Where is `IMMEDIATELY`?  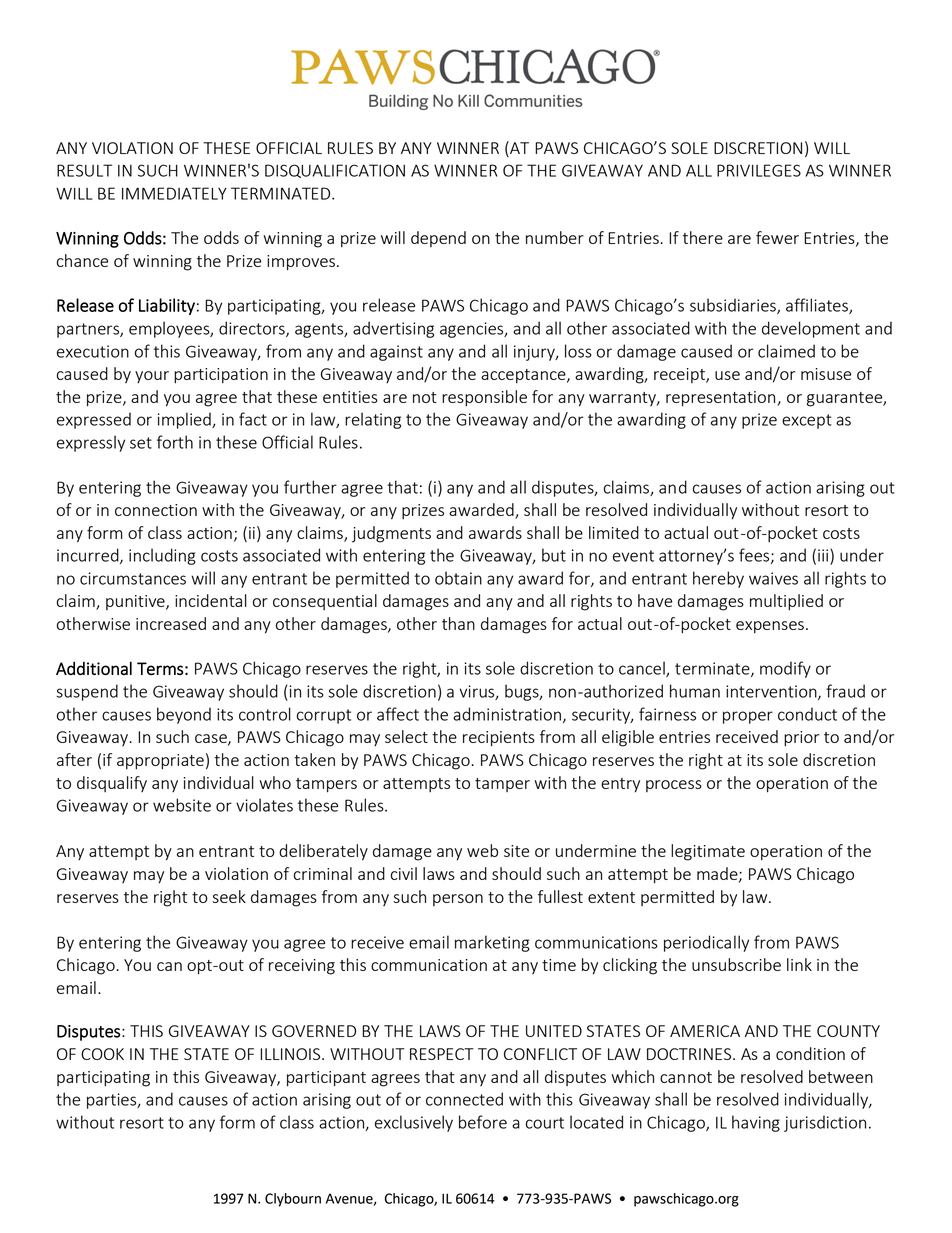
IMMEDIATELY is located at coordinates (174, 193).
